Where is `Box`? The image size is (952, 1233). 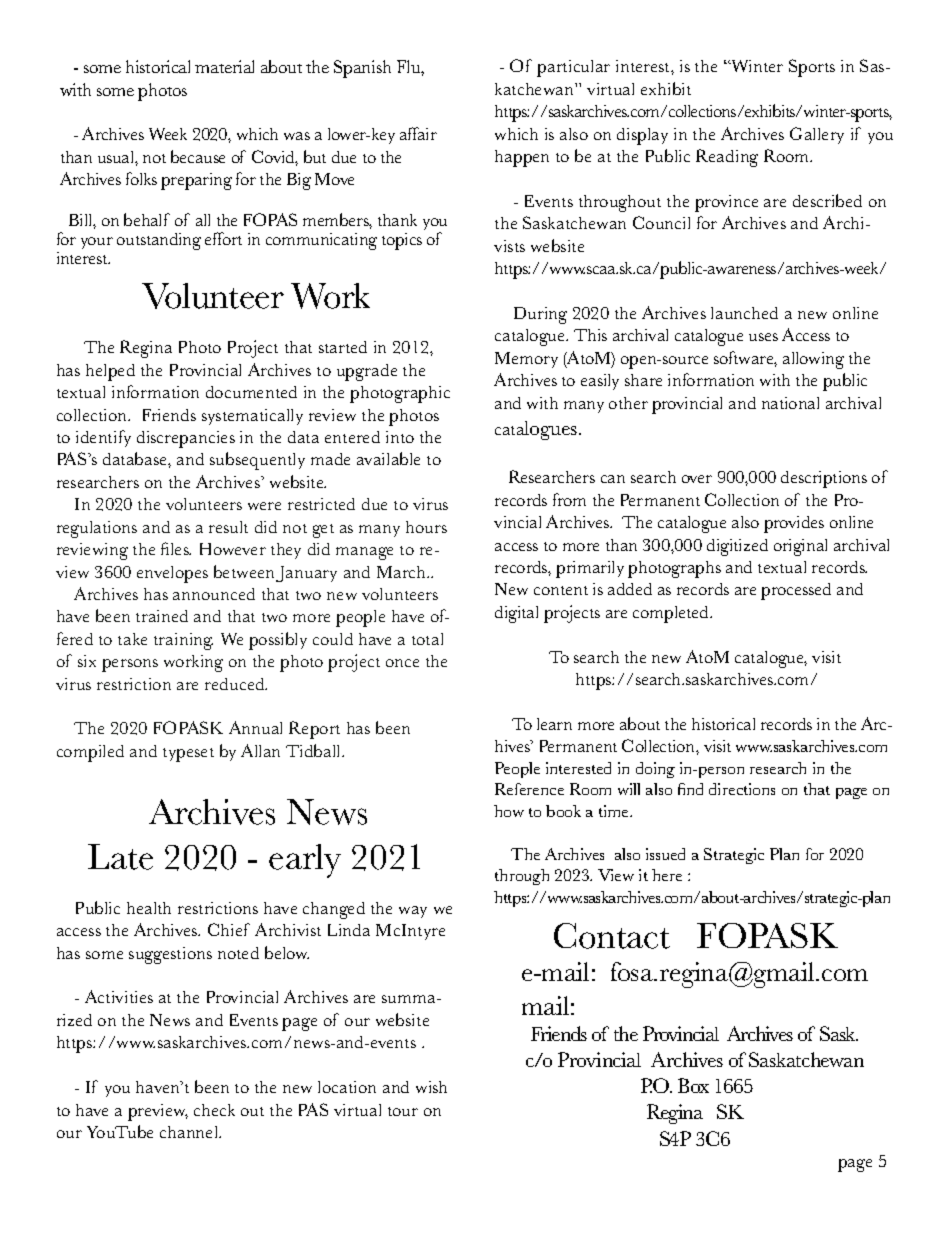 Box is located at coordinates (693, 1085).
